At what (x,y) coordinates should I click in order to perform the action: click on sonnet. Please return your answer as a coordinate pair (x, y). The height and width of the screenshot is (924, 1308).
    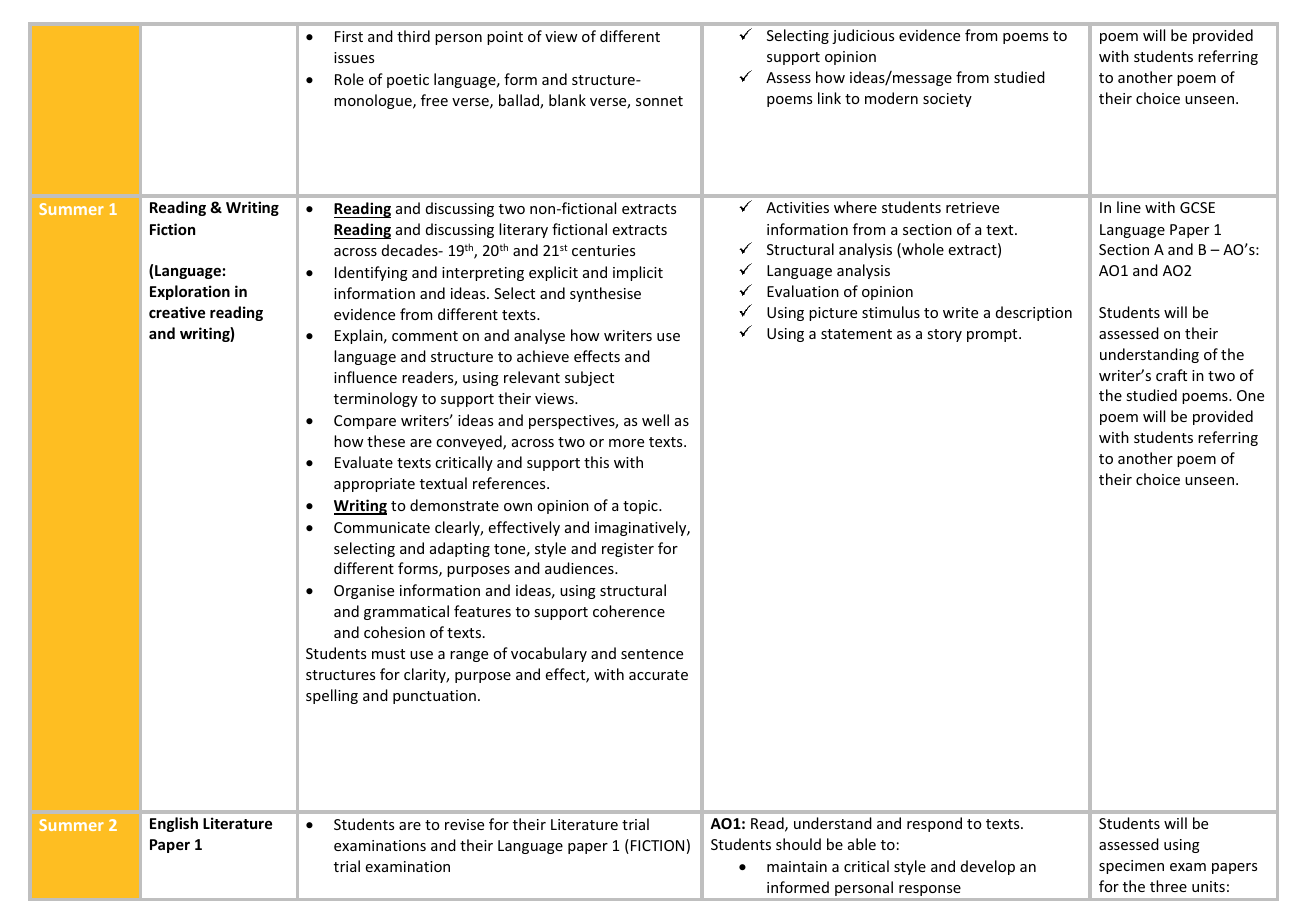
    Looking at the image, I should click on (659, 101).
